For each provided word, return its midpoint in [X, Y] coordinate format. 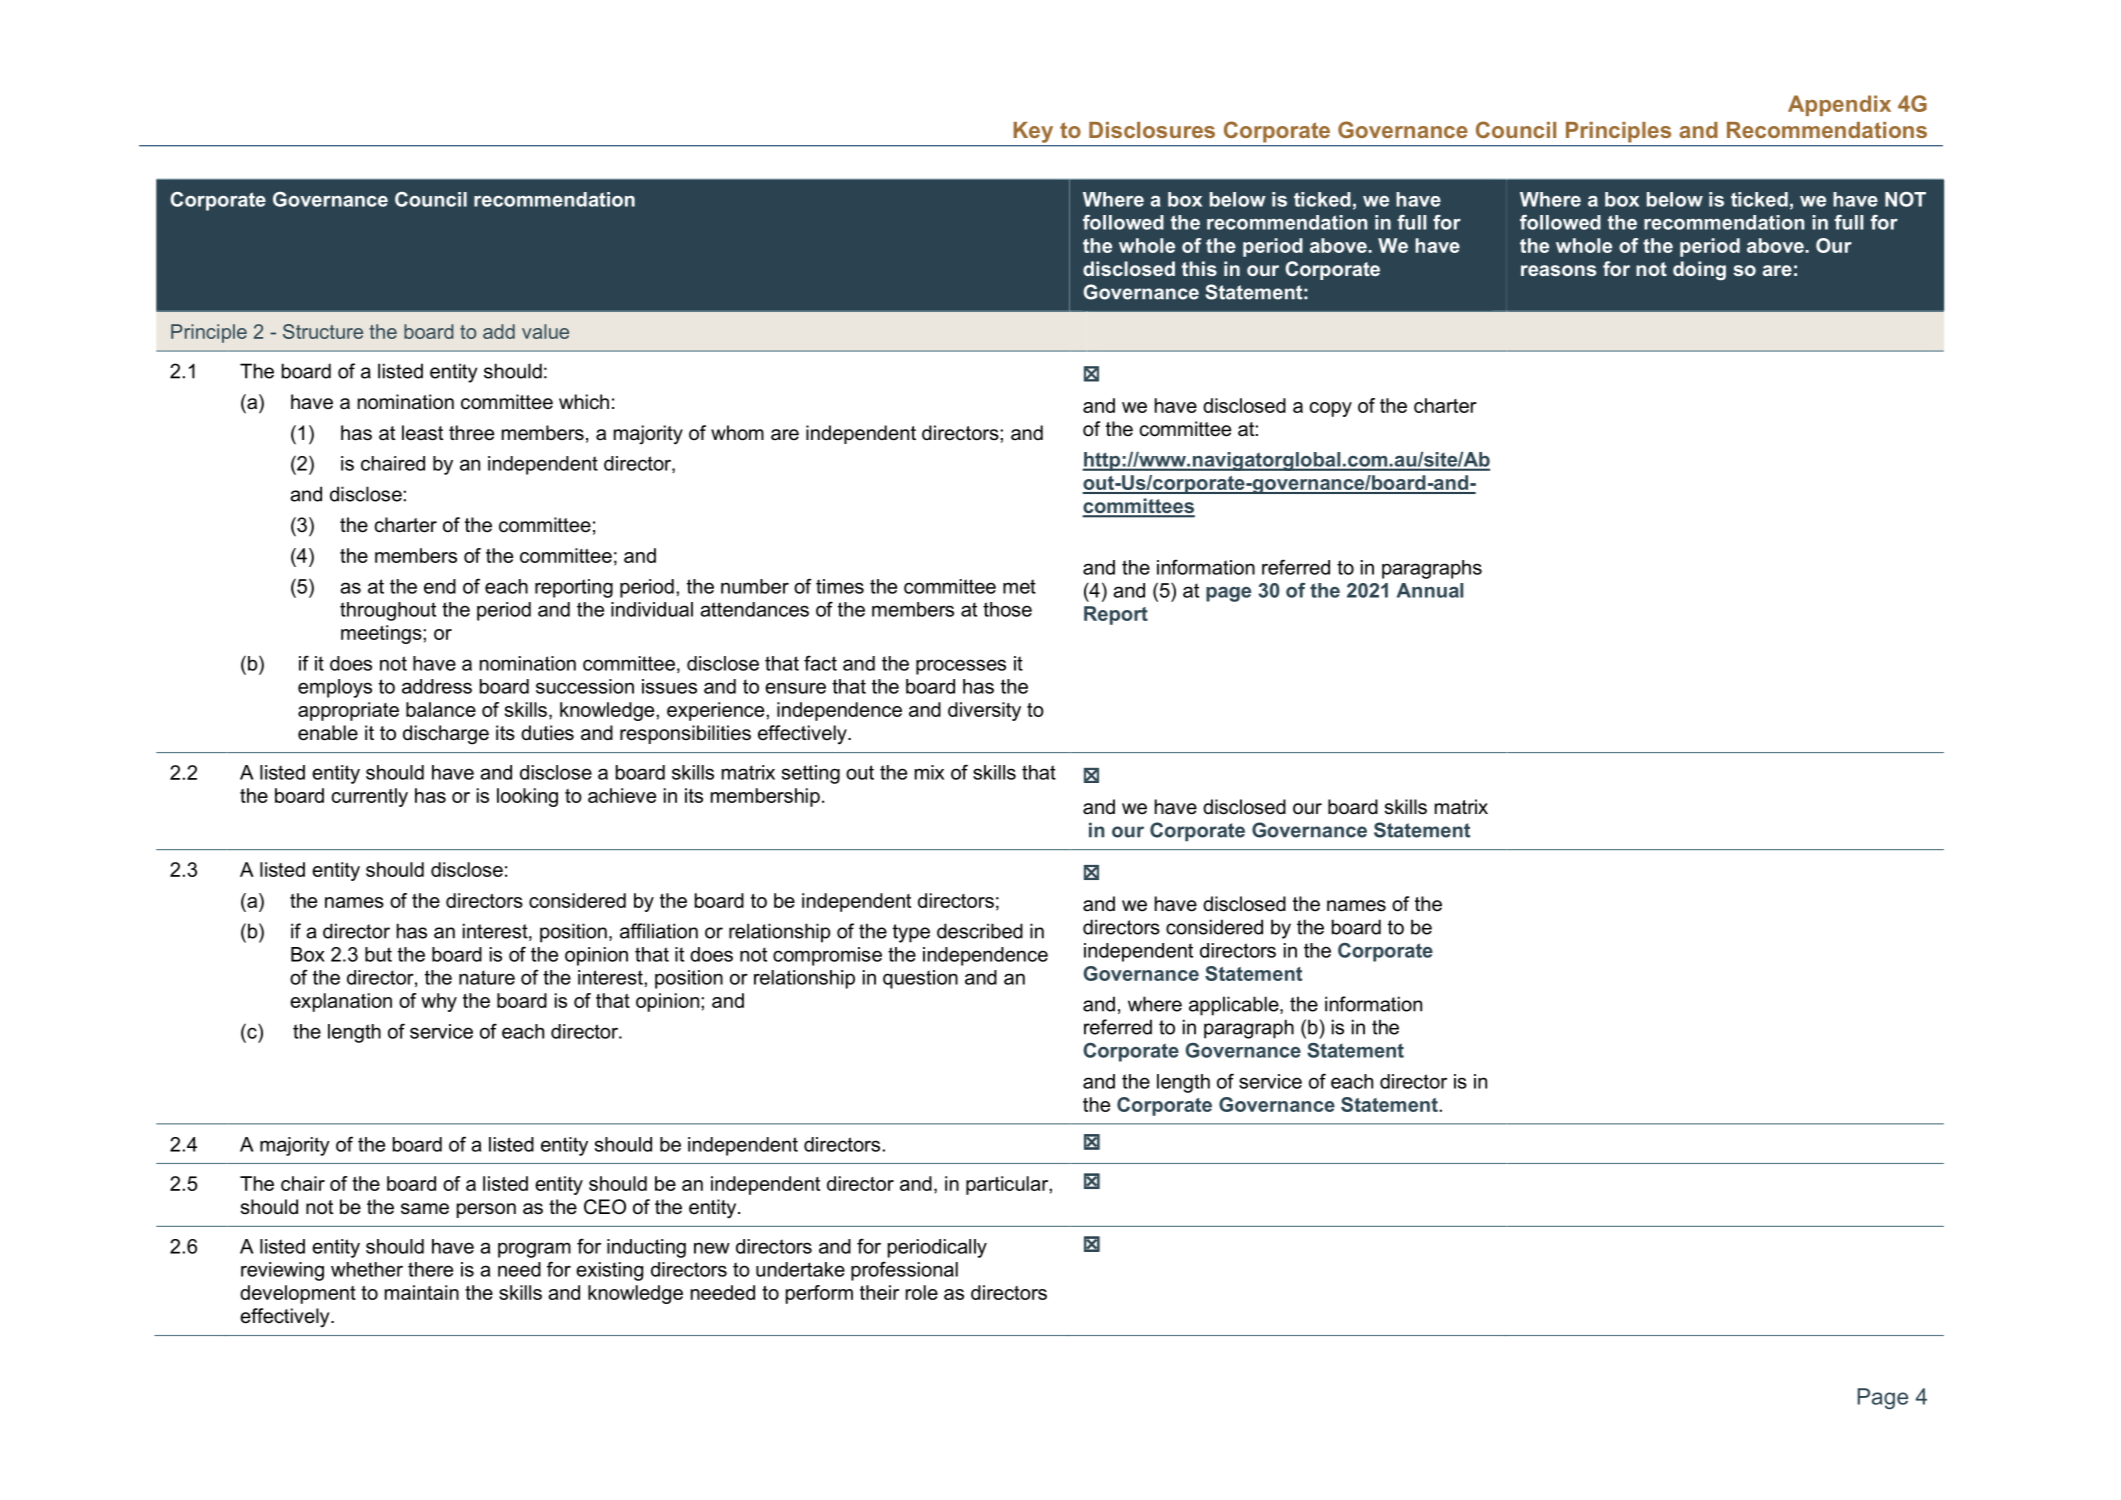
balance [441, 709]
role [922, 1292]
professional [904, 1271]
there [430, 1269]
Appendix [1839, 105]
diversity [984, 711]
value [545, 331]
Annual [1430, 590]
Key [1033, 132]
